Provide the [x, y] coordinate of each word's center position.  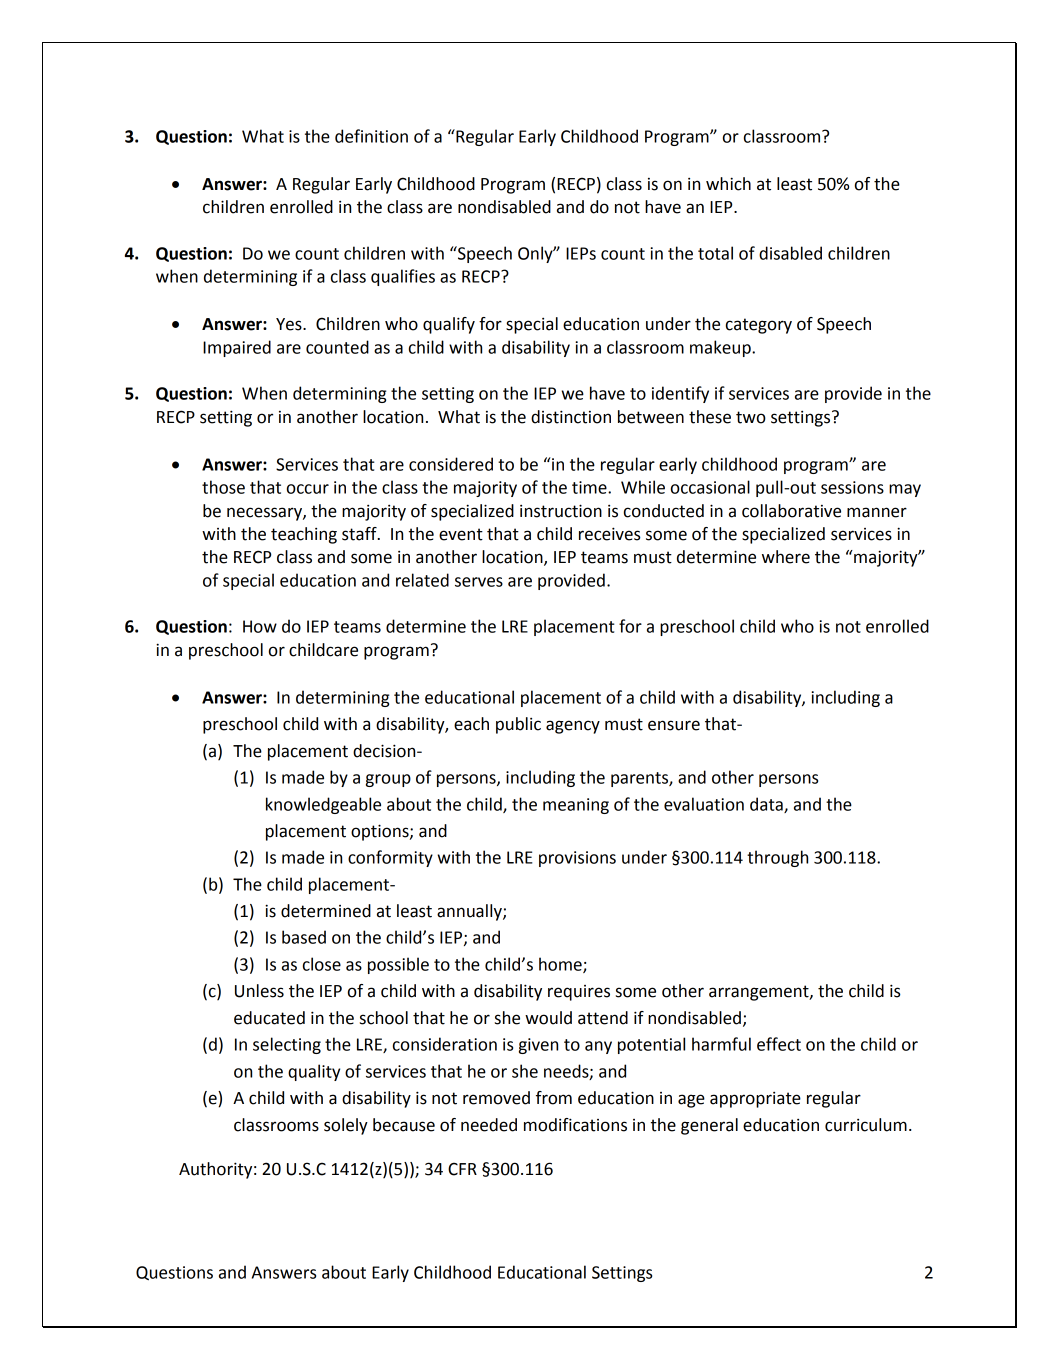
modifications [575, 1125]
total [715, 253]
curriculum [866, 1125]
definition [371, 136]
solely [346, 1126]
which [728, 184]
